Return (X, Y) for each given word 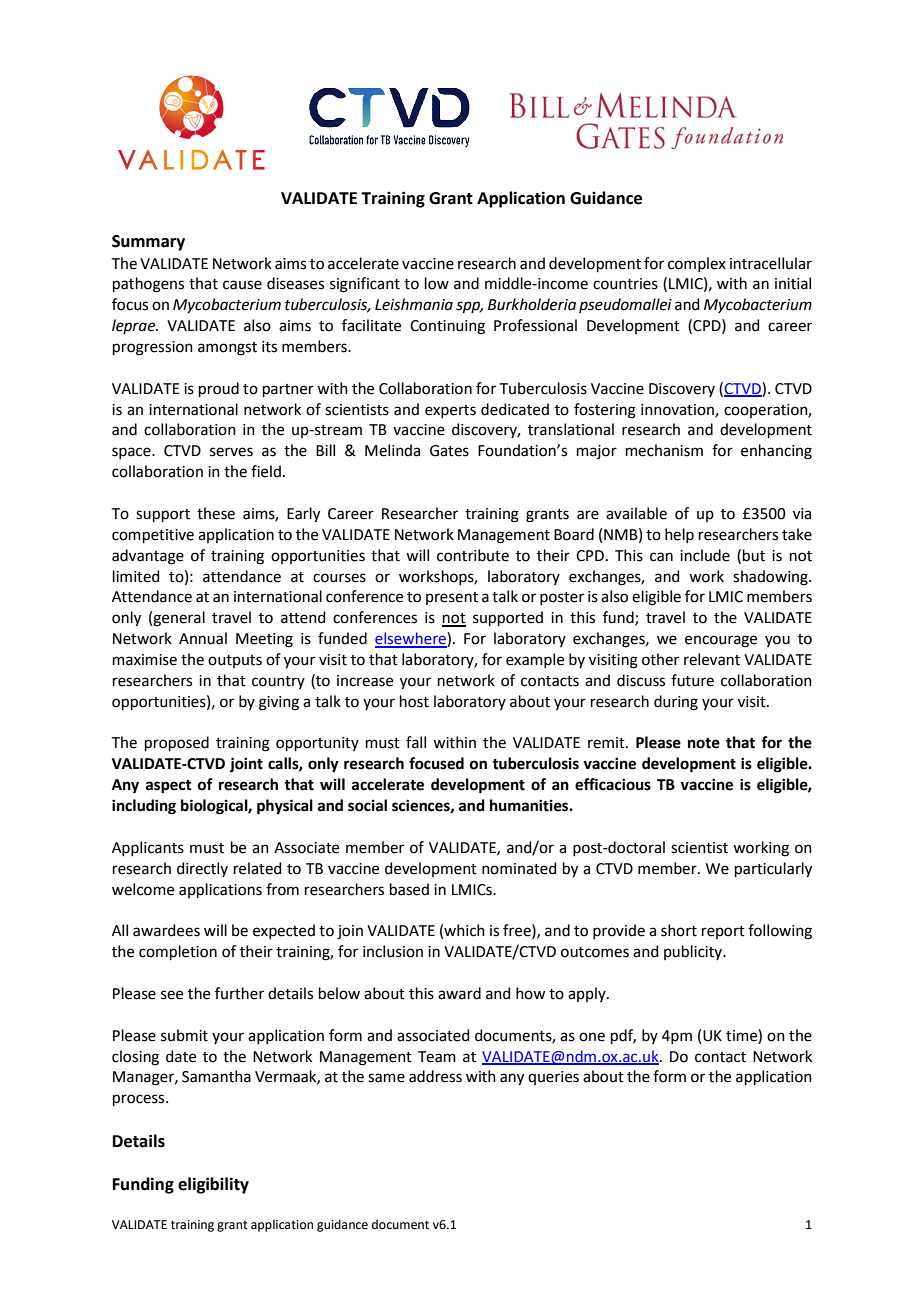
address (435, 1076)
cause (242, 285)
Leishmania (414, 304)
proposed (177, 743)
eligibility (213, 1185)
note (704, 743)
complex (697, 264)
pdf (623, 1036)
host (414, 701)
